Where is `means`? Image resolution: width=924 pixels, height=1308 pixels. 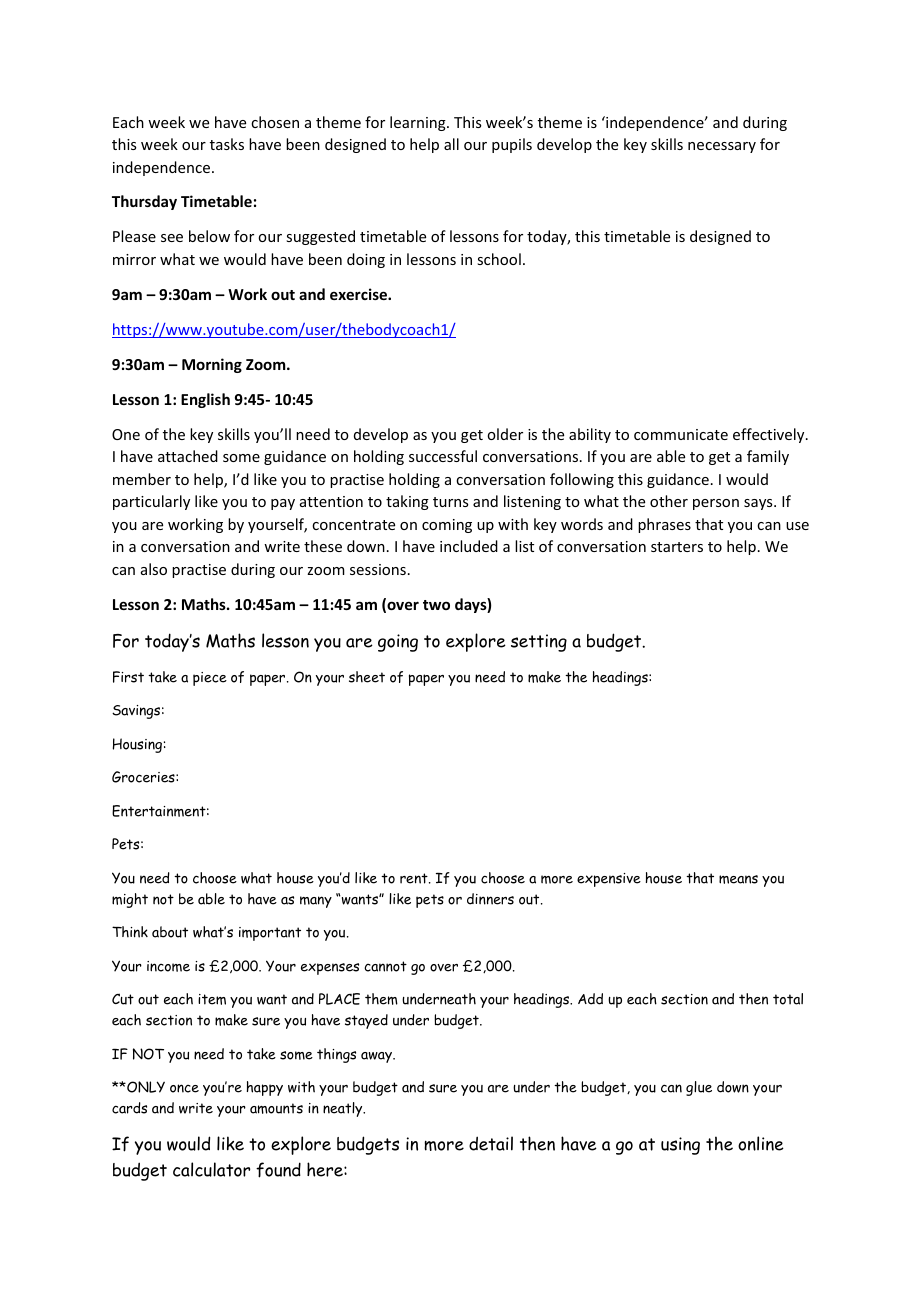
means is located at coordinates (738, 879).
